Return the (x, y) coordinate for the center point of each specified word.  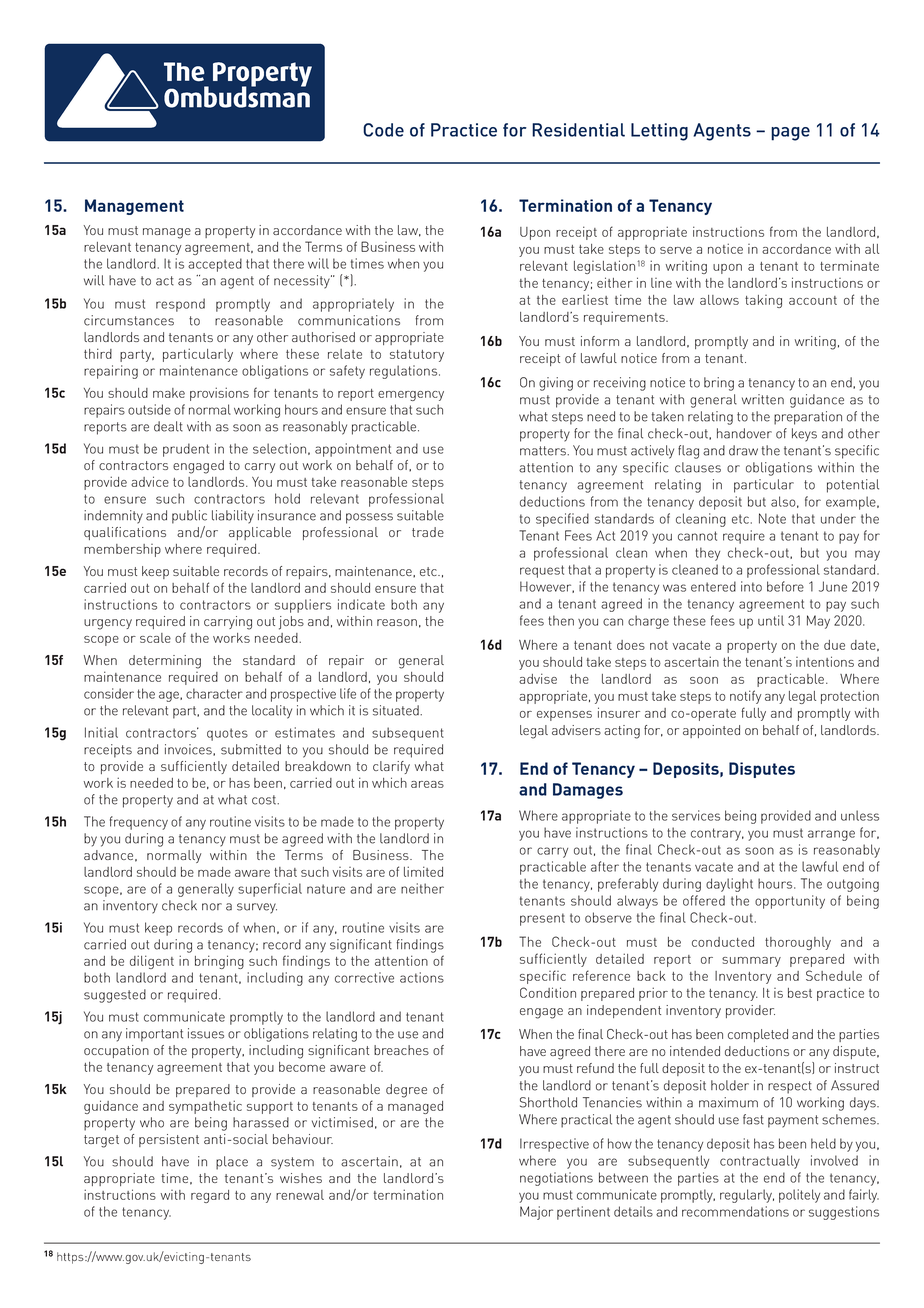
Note (772, 518)
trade (428, 532)
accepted (215, 265)
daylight (729, 885)
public (189, 517)
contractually (760, 1162)
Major (536, 1213)
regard (210, 1196)
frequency (139, 823)
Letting (659, 132)
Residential (578, 130)
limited (423, 871)
